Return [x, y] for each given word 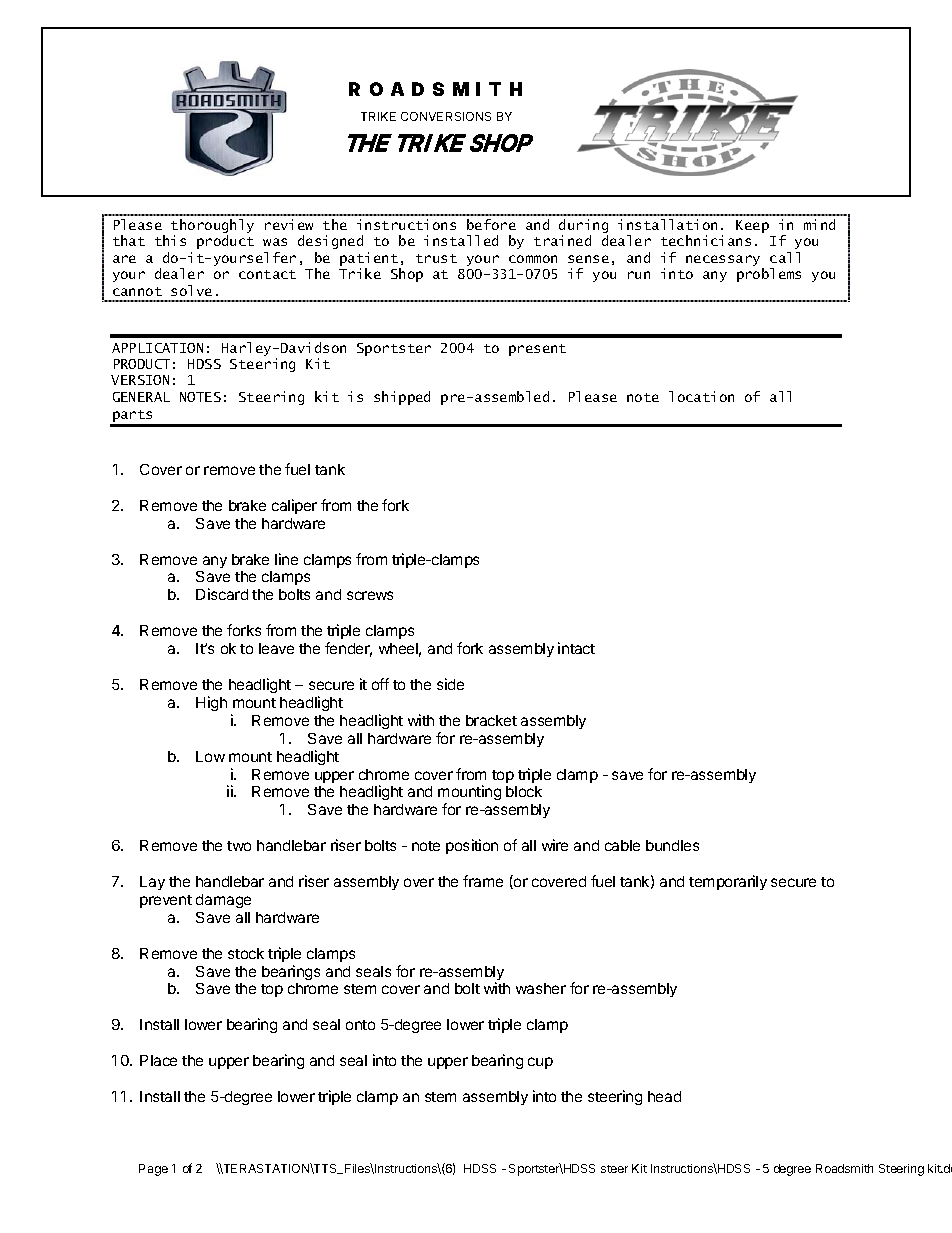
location [701, 396]
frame [483, 881]
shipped [402, 398]
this [170, 240]
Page [153, 1170]
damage [223, 901]
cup [540, 1063]
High [211, 703]
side [450, 684]
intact [576, 648]
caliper [294, 506]
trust [436, 258]
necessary [724, 262]
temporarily [728, 882]
